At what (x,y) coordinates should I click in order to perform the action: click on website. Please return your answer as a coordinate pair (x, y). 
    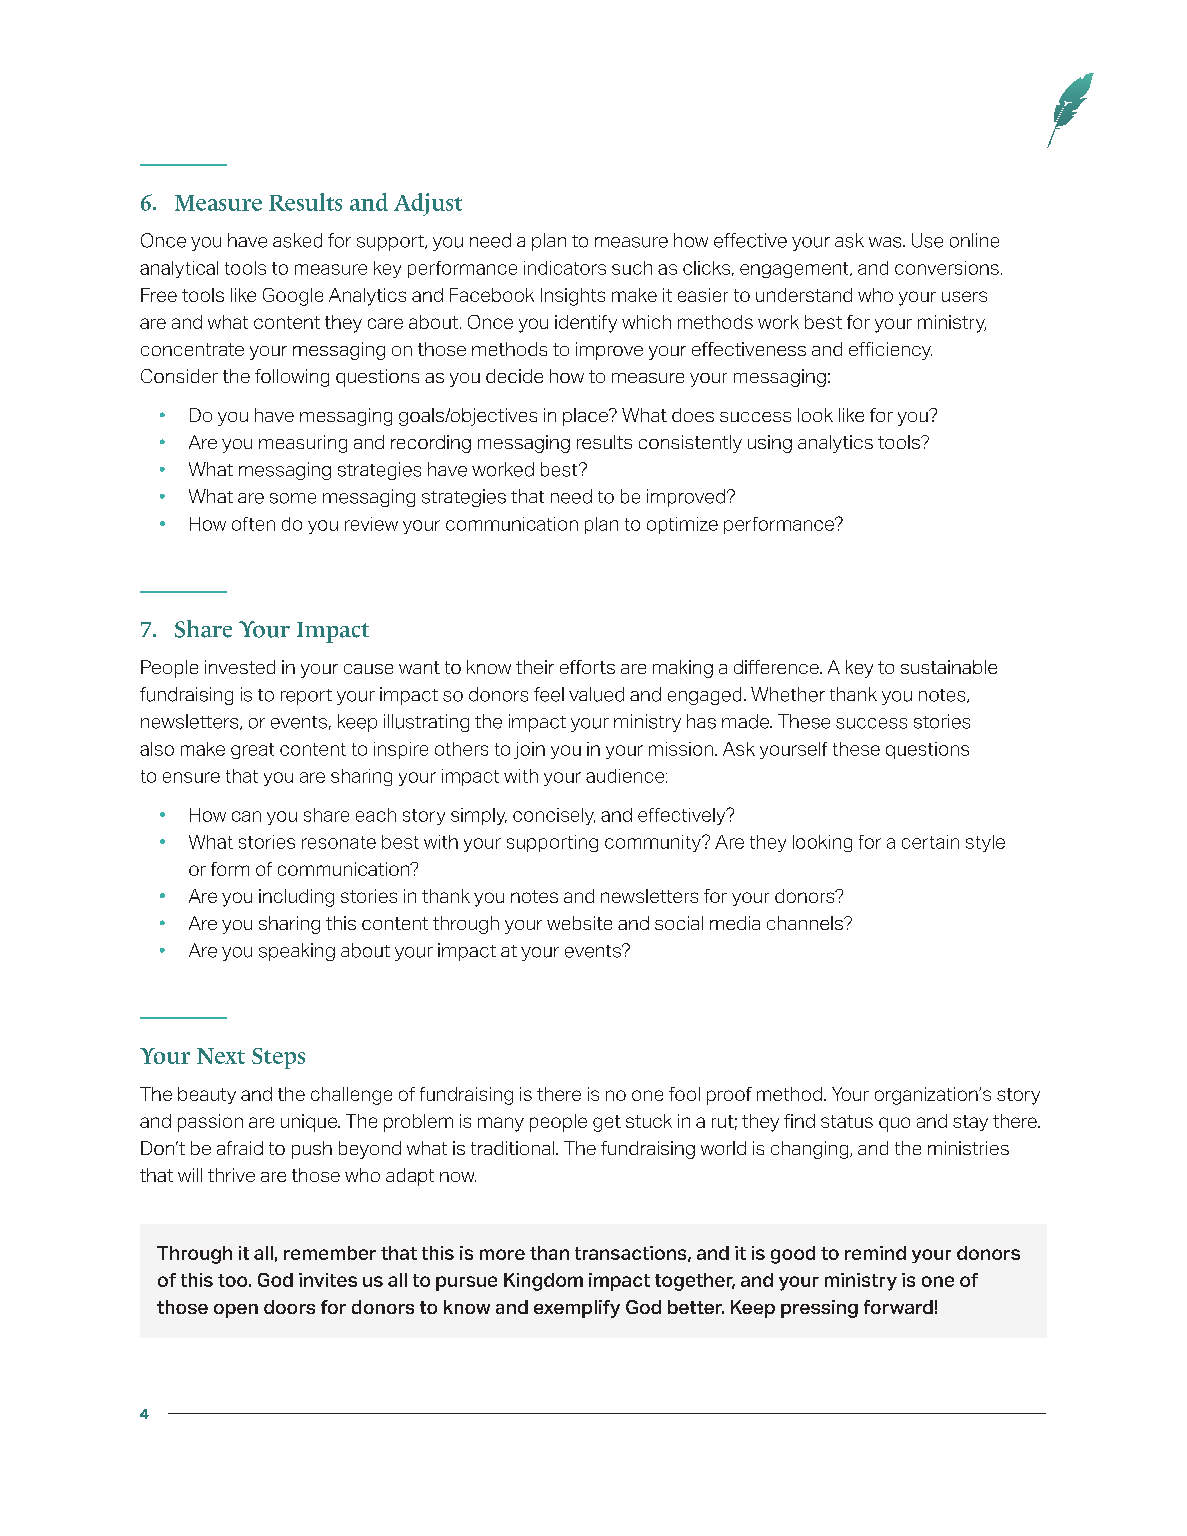
    Looking at the image, I should click on (579, 923).
